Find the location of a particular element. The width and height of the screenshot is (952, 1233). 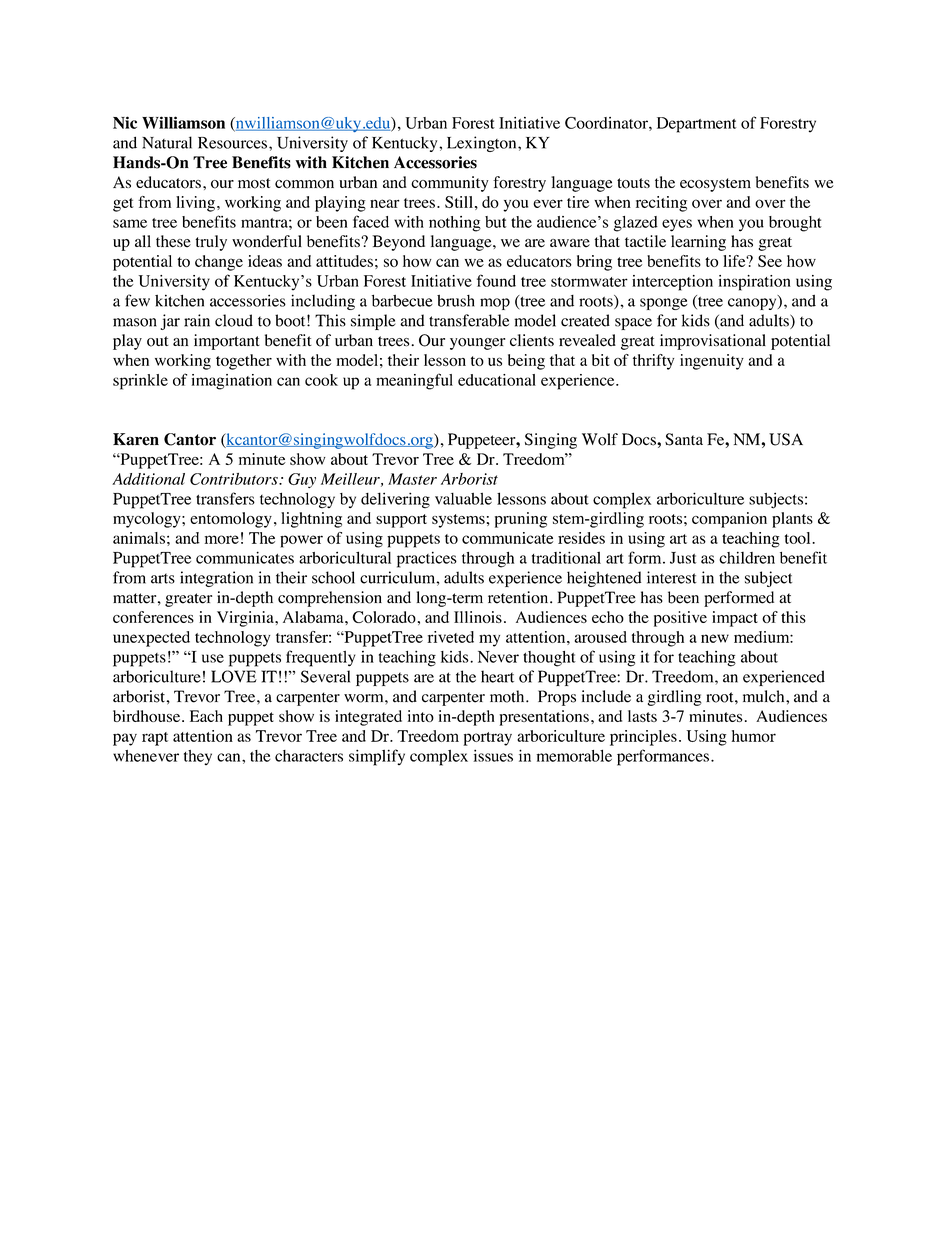

companion is located at coordinates (729, 520).
